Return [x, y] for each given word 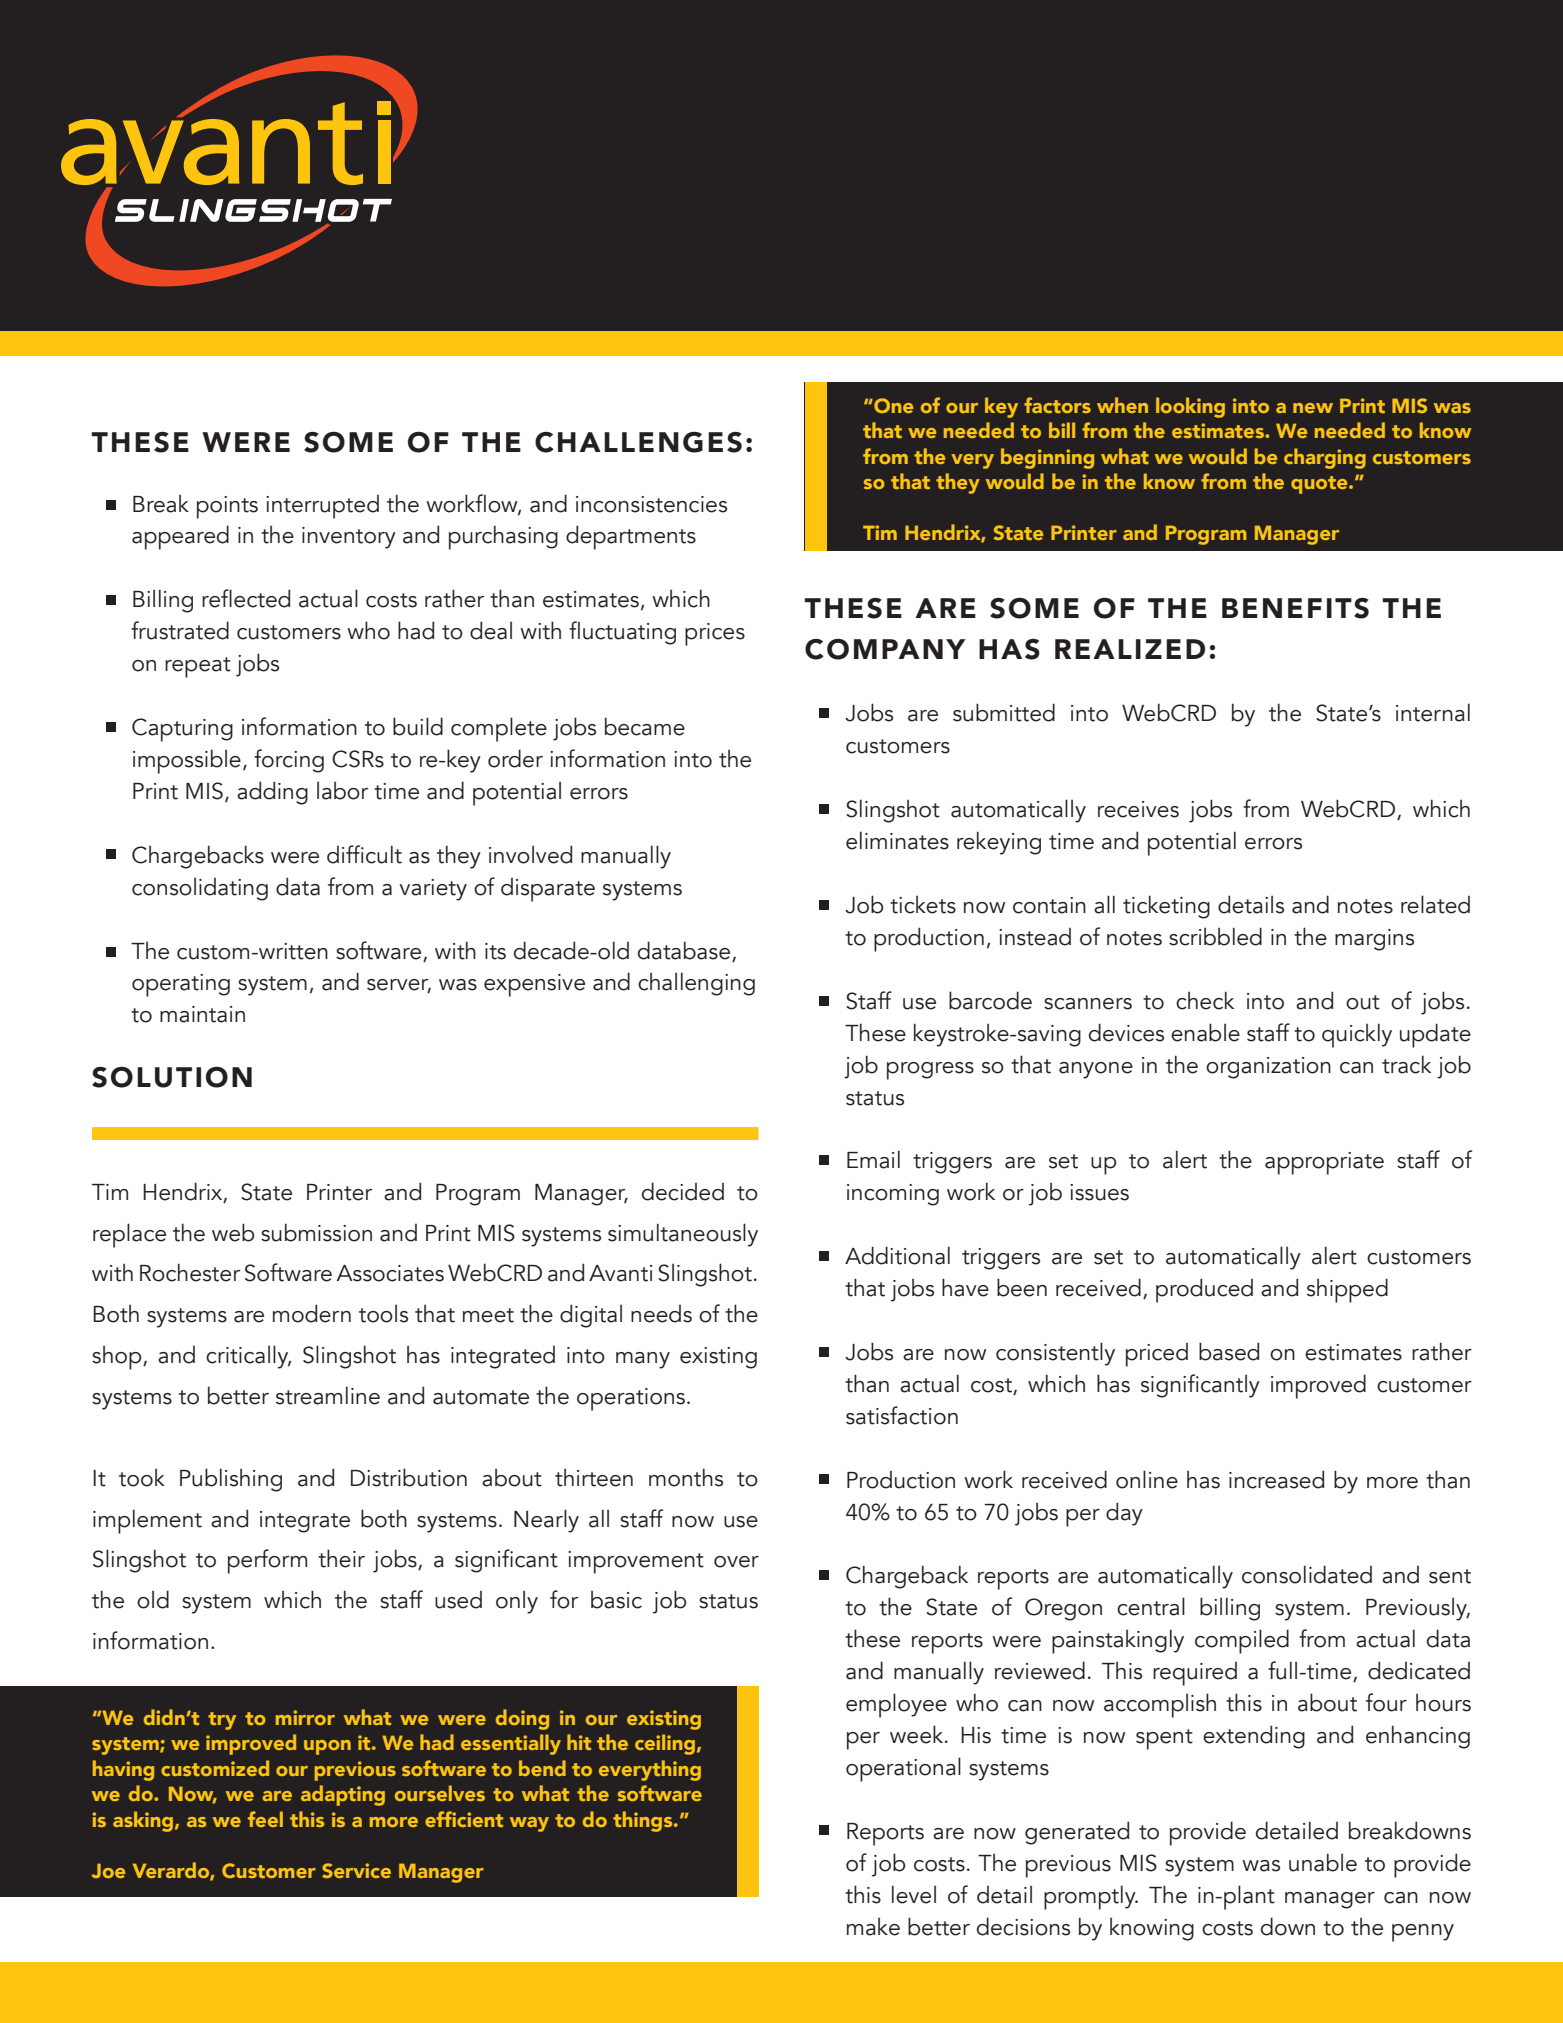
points [227, 507]
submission [316, 1232]
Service [356, 1870]
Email [873, 1159]
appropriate [1324, 1163]
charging [1325, 458]
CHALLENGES [638, 442]
